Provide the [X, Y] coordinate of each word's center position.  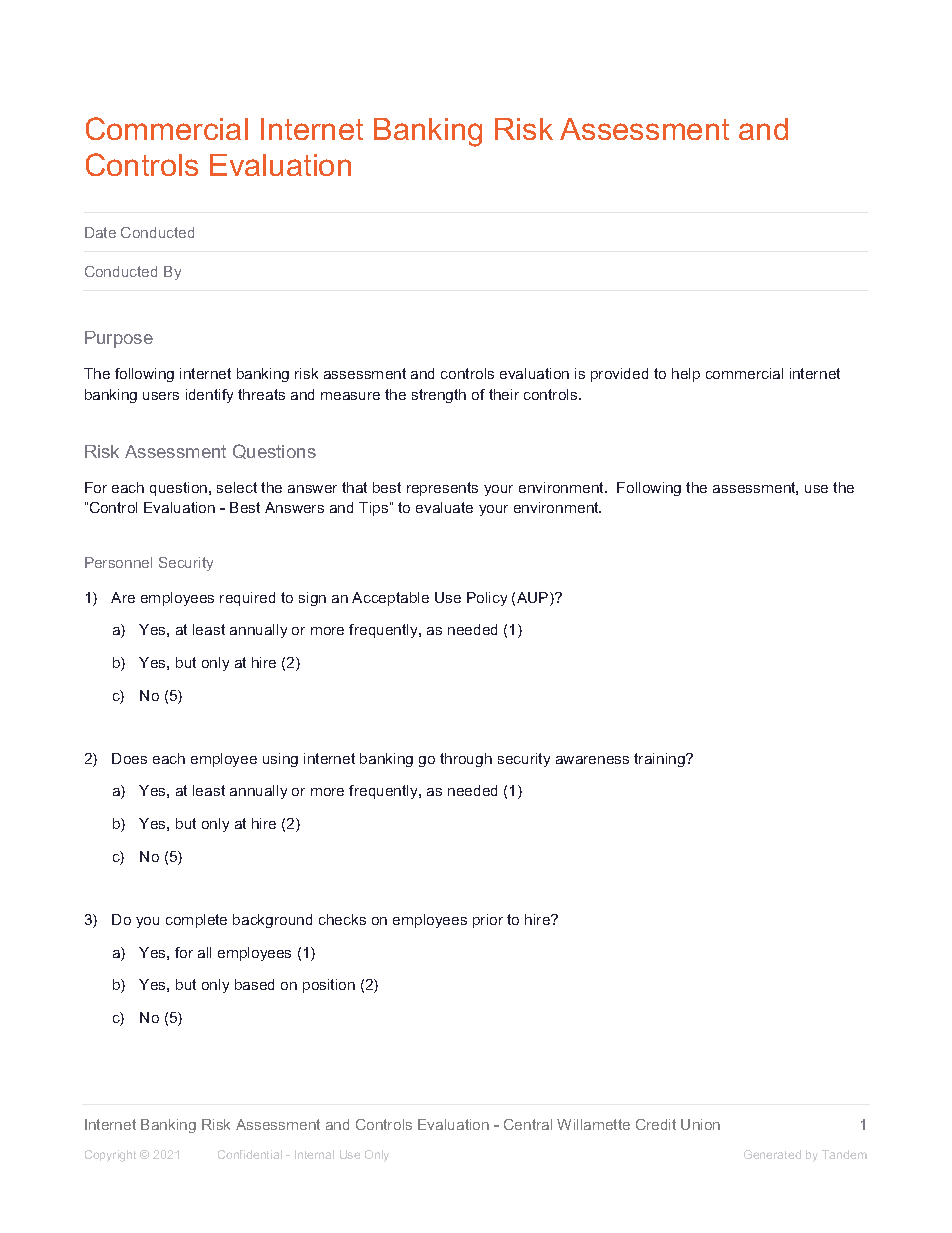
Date [100, 232]
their [504, 394]
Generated [772, 1154]
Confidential [250, 1154]
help [686, 375]
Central [528, 1124]
